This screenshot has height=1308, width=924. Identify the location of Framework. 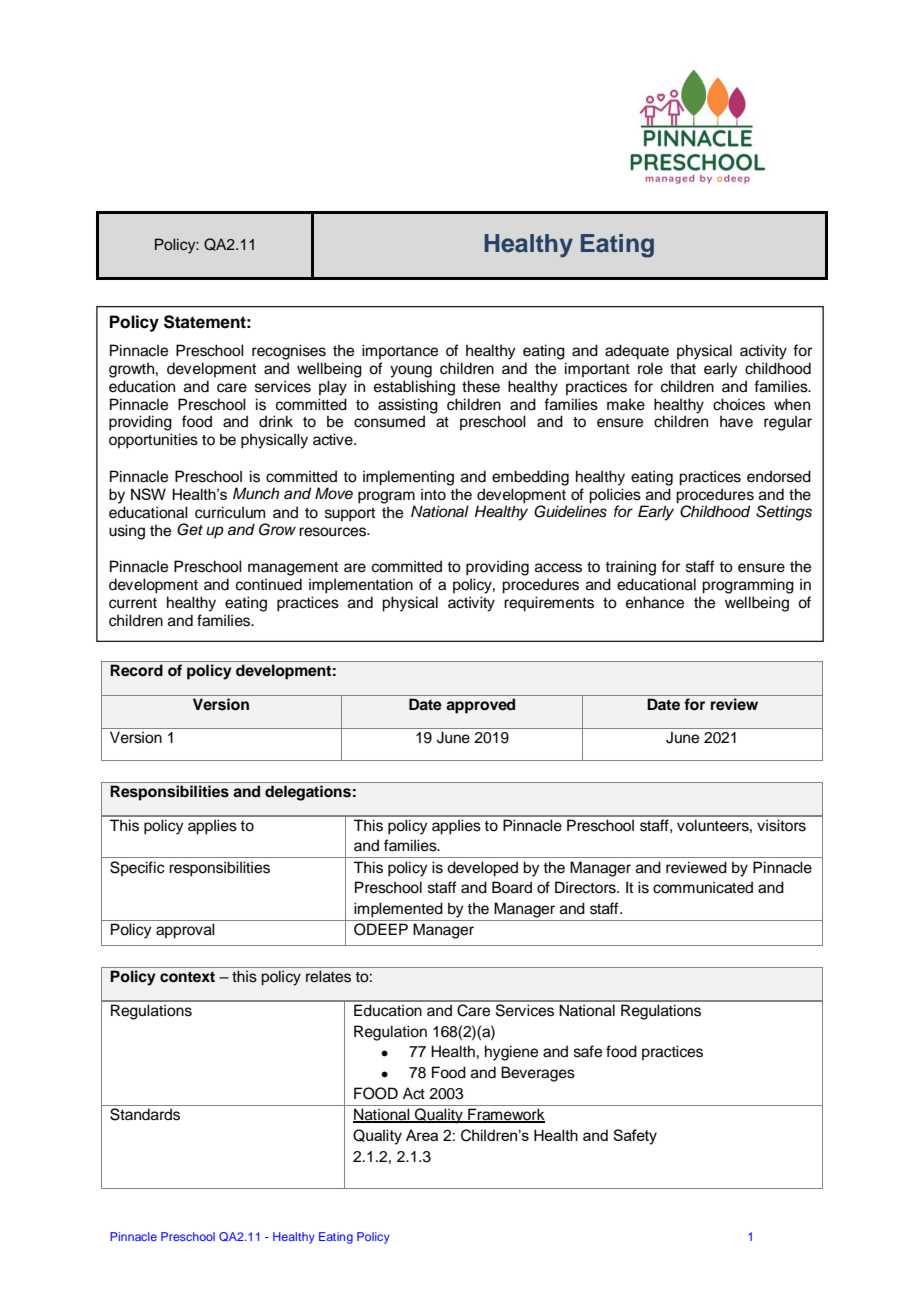
(505, 1115).
